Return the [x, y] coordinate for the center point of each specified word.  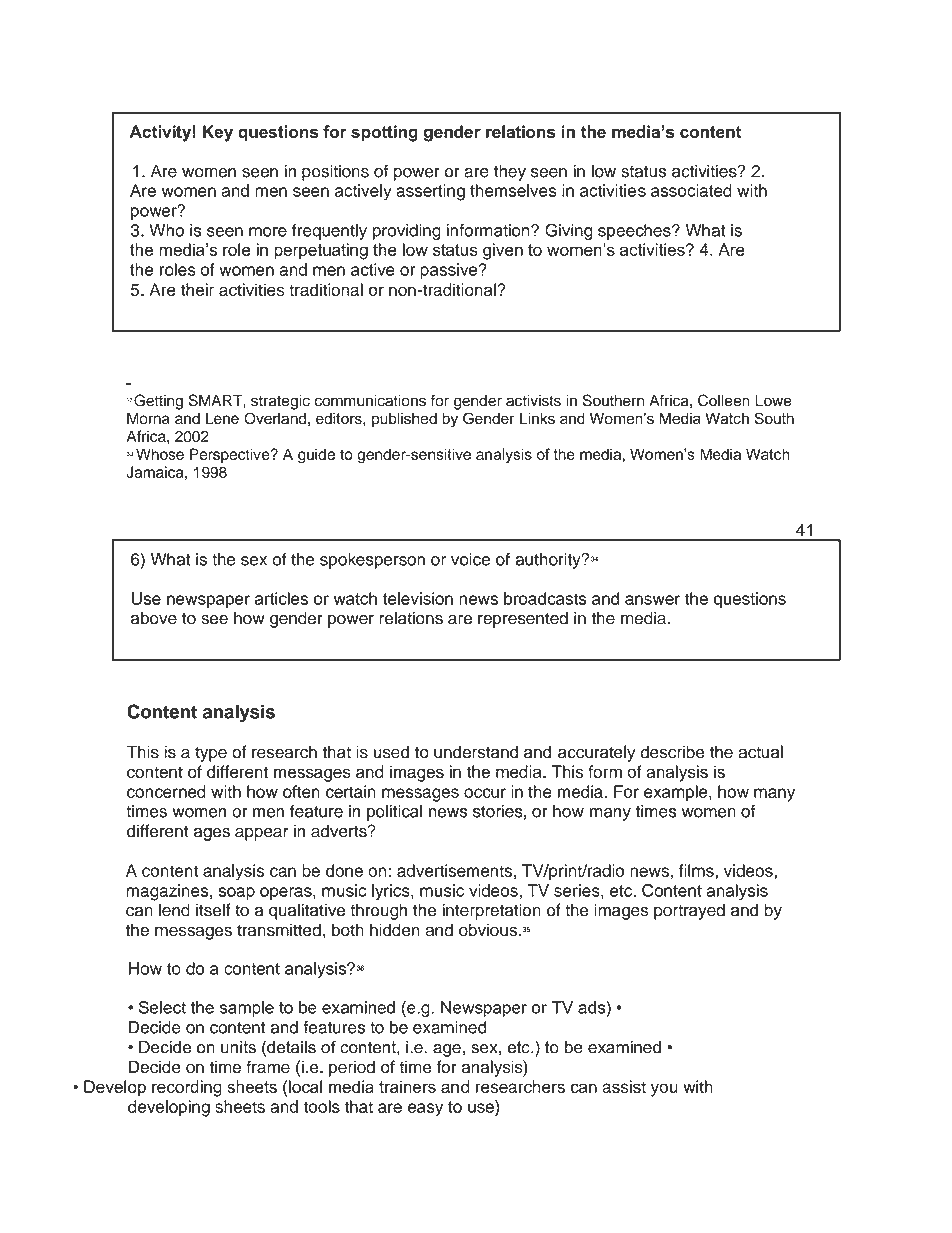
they [510, 172]
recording [187, 1088]
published [404, 419]
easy [425, 1110]
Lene [222, 418]
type [211, 754]
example [677, 793]
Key [218, 133]
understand [476, 752]
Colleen [724, 400]
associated [691, 190]
